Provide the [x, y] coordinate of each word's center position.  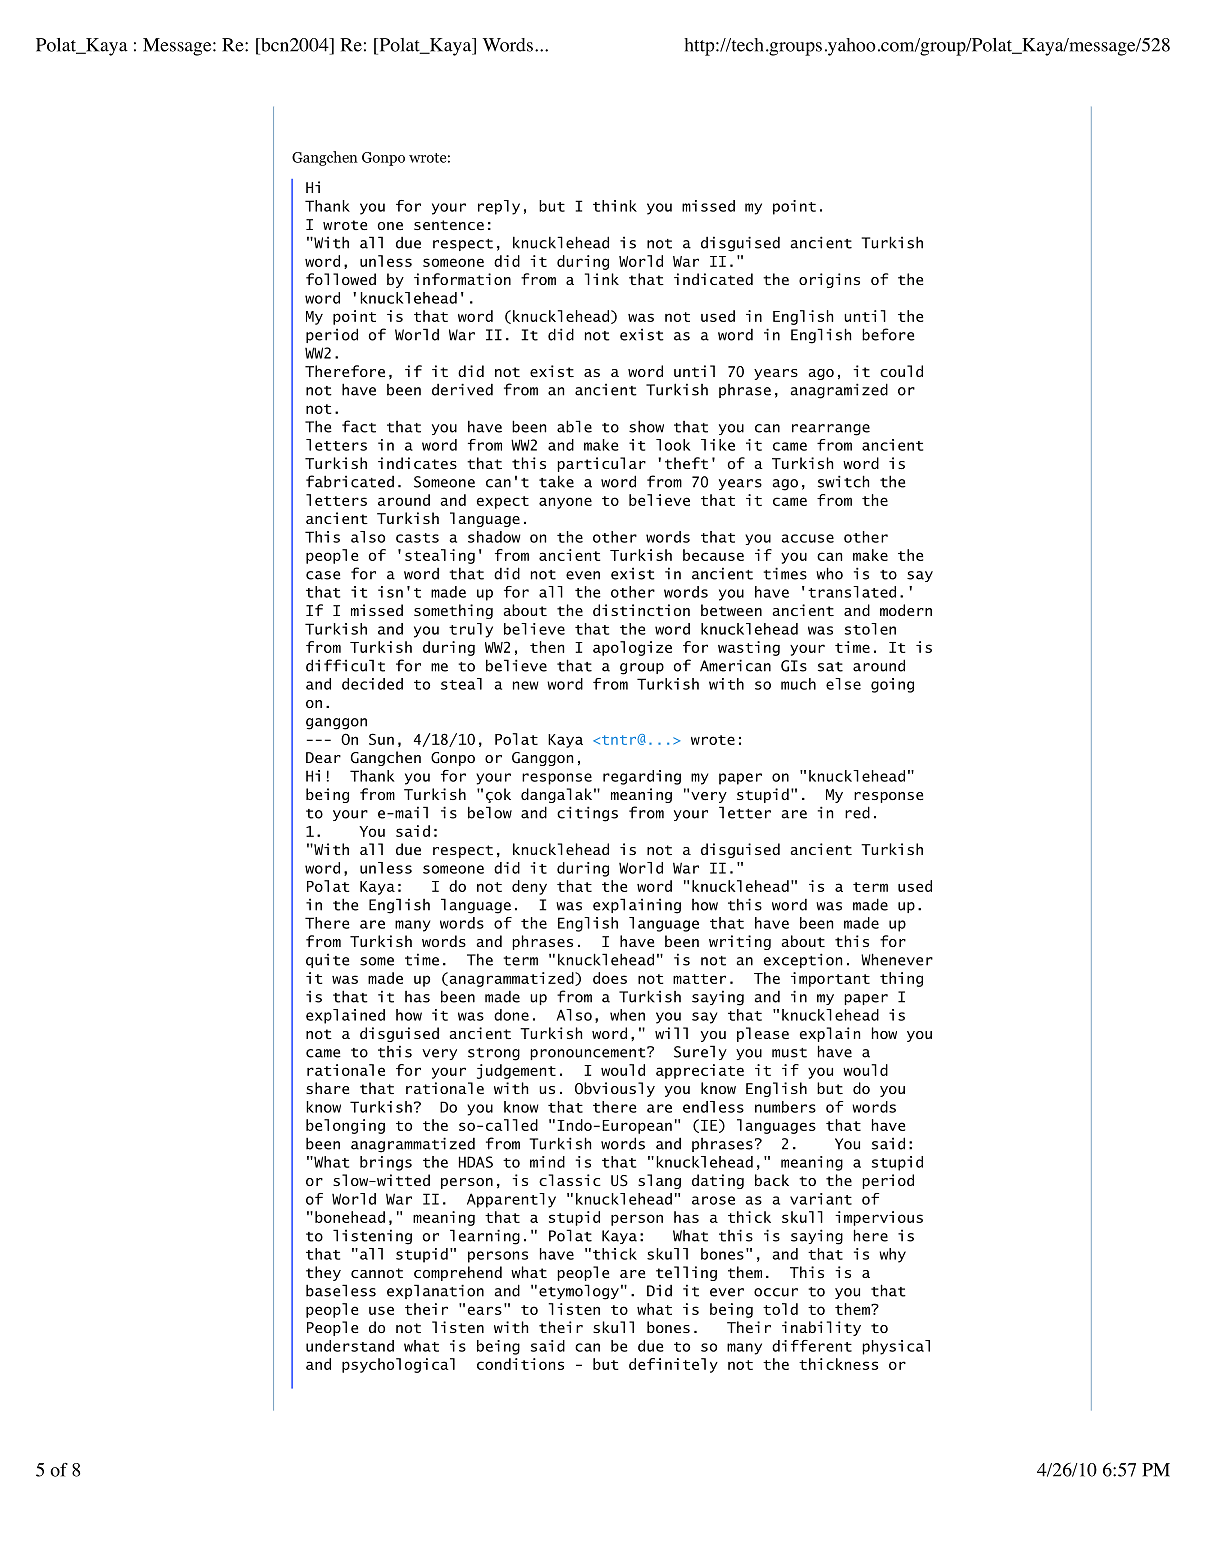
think [615, 206]
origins [829, 280]
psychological [398, 1365]
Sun [381, 739]
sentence [449, 225]
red [857, 812]
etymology [579, 1292]
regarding [642, 777]
